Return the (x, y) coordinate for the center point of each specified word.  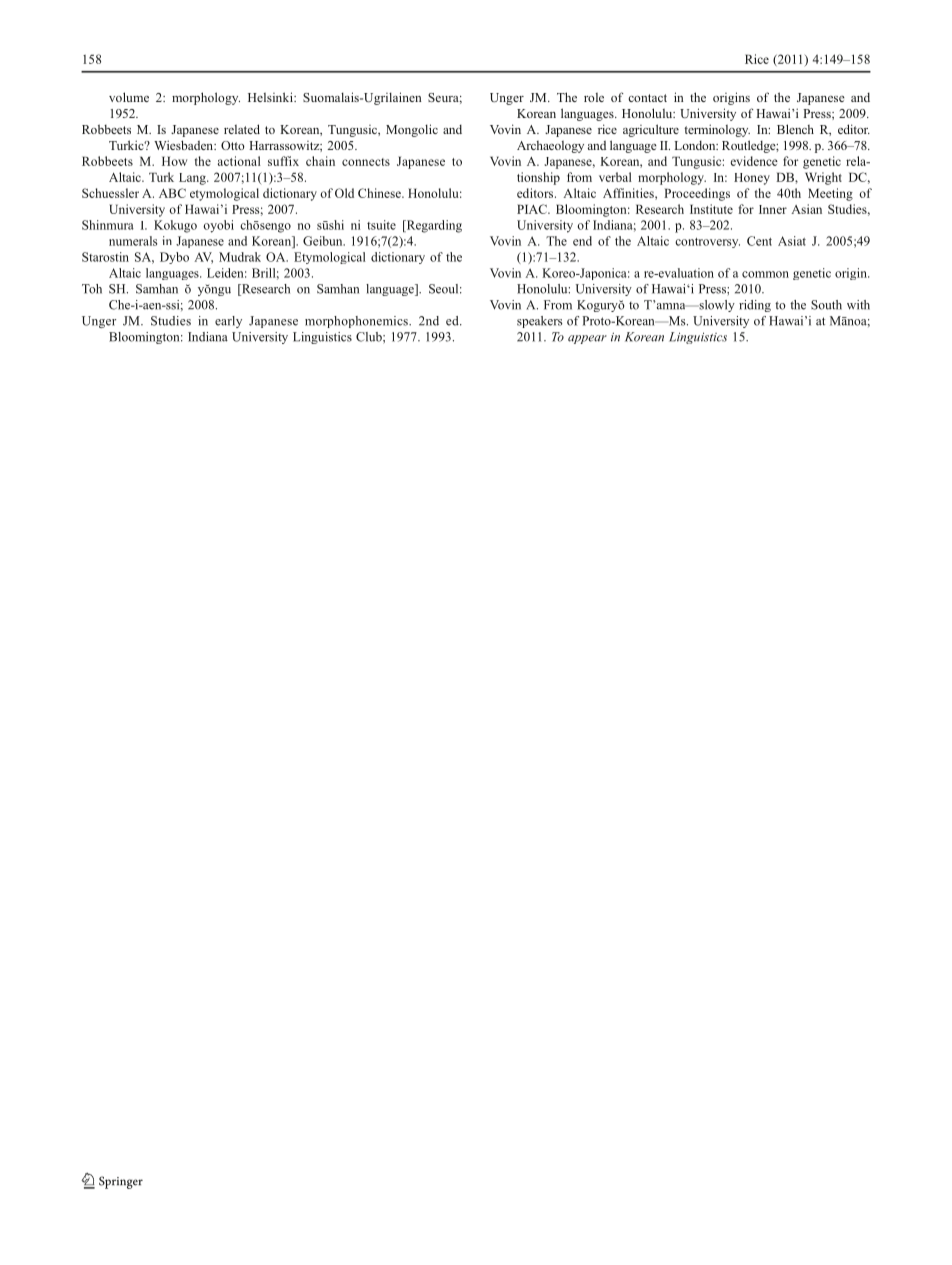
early (228, 322)
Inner (773, 209)
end (582, 241)
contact (647, 98)
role (594, 97)
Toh (92, 289)
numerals (133, 241)
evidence (754, 161)
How (174, 161)
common (765, 274)
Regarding (433, 226)
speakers (540, 322)
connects (366, 162)
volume (129, 97)
